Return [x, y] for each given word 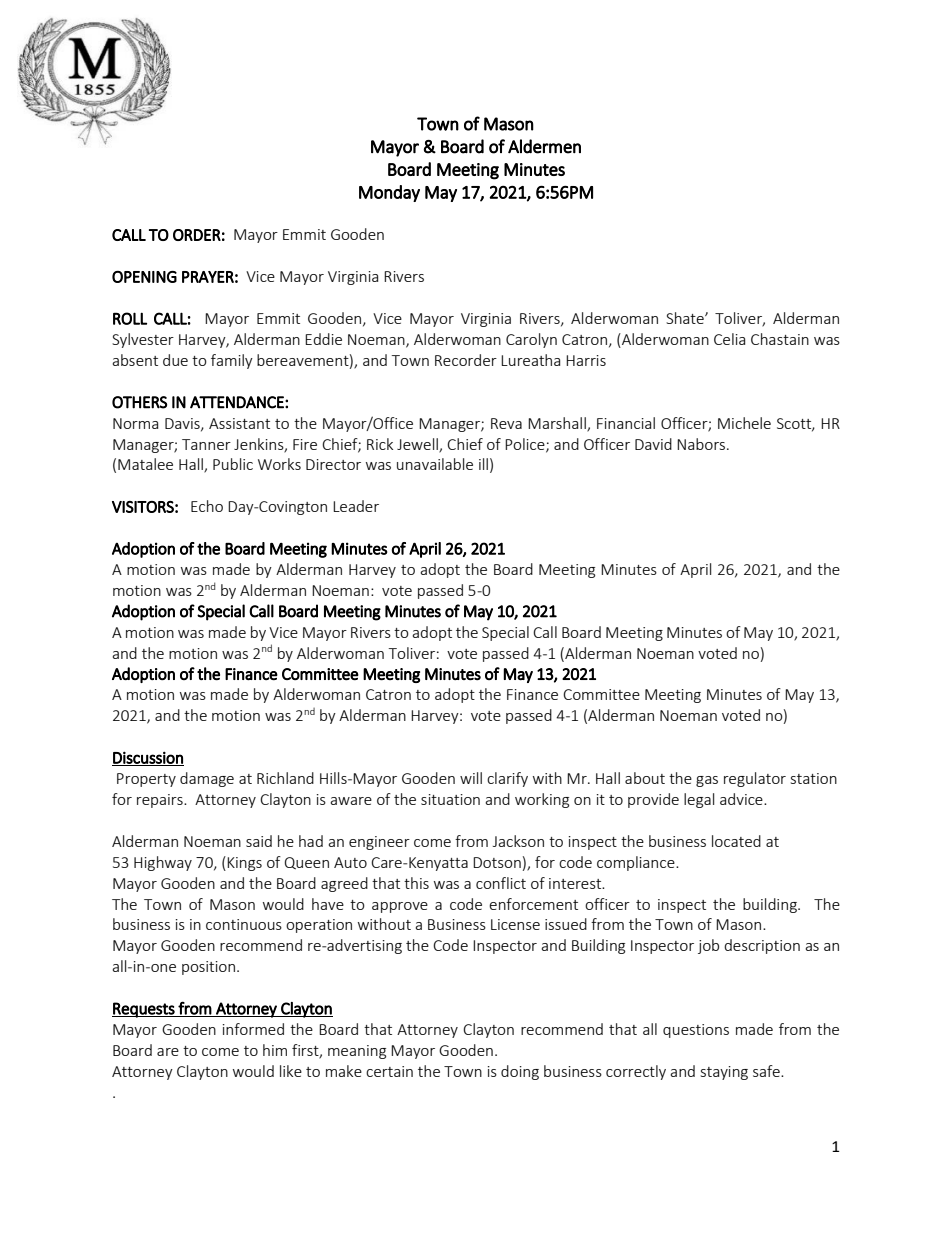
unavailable [435, 464]
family [232, 361]
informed [253, 1029]
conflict [501, 883]
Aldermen [544, 146]
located [736, 841]
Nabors [702, 444]
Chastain [780, 339]
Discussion [148, 758]
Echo [207, 506]
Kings [244, 864]
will [471, 778]
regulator [755, 779]
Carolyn [531, 340]
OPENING [144, 277]
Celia [729, 339]
